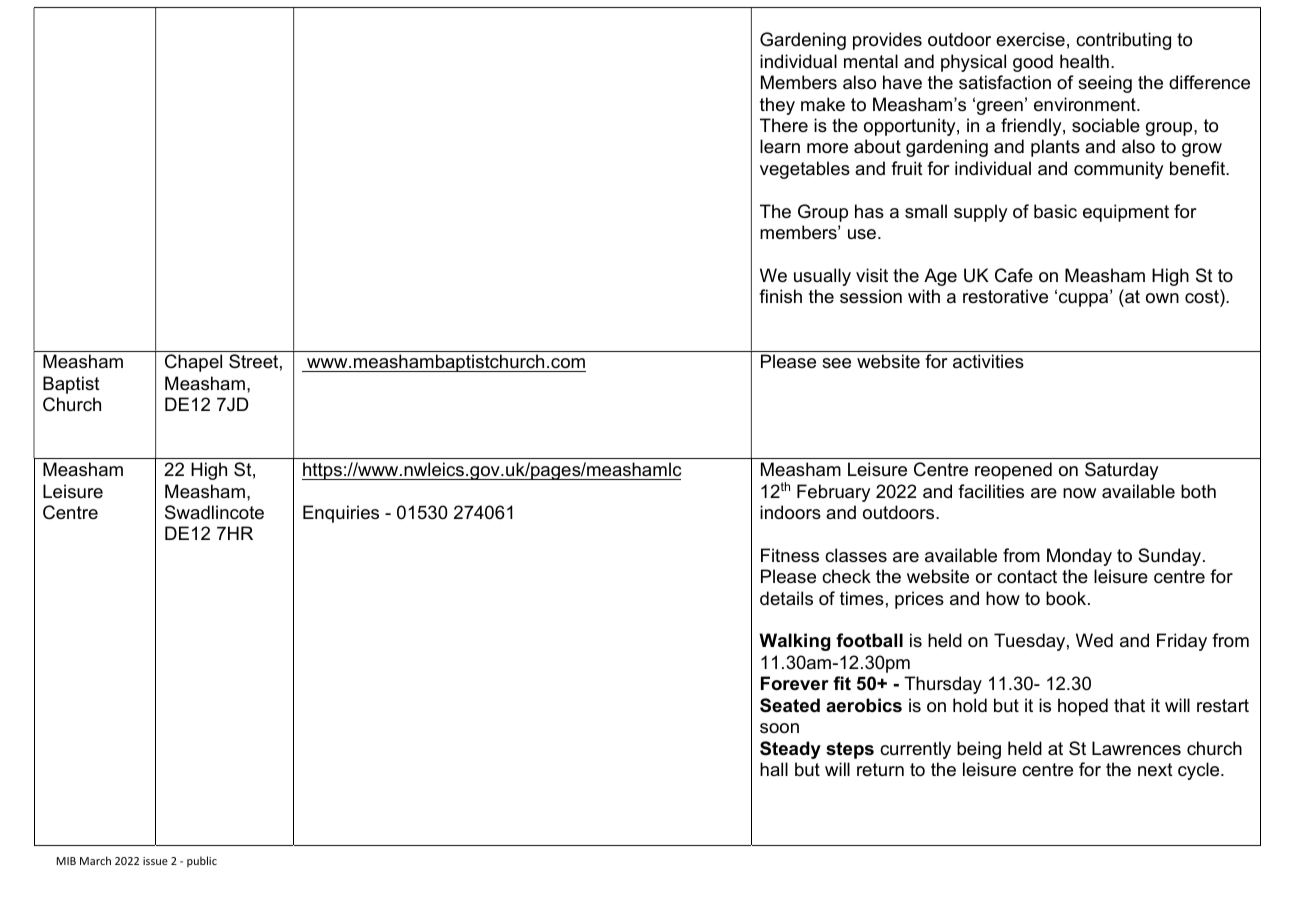 This screenshot has width=1308, height=924. I want to click on they, so click(777, 106).
